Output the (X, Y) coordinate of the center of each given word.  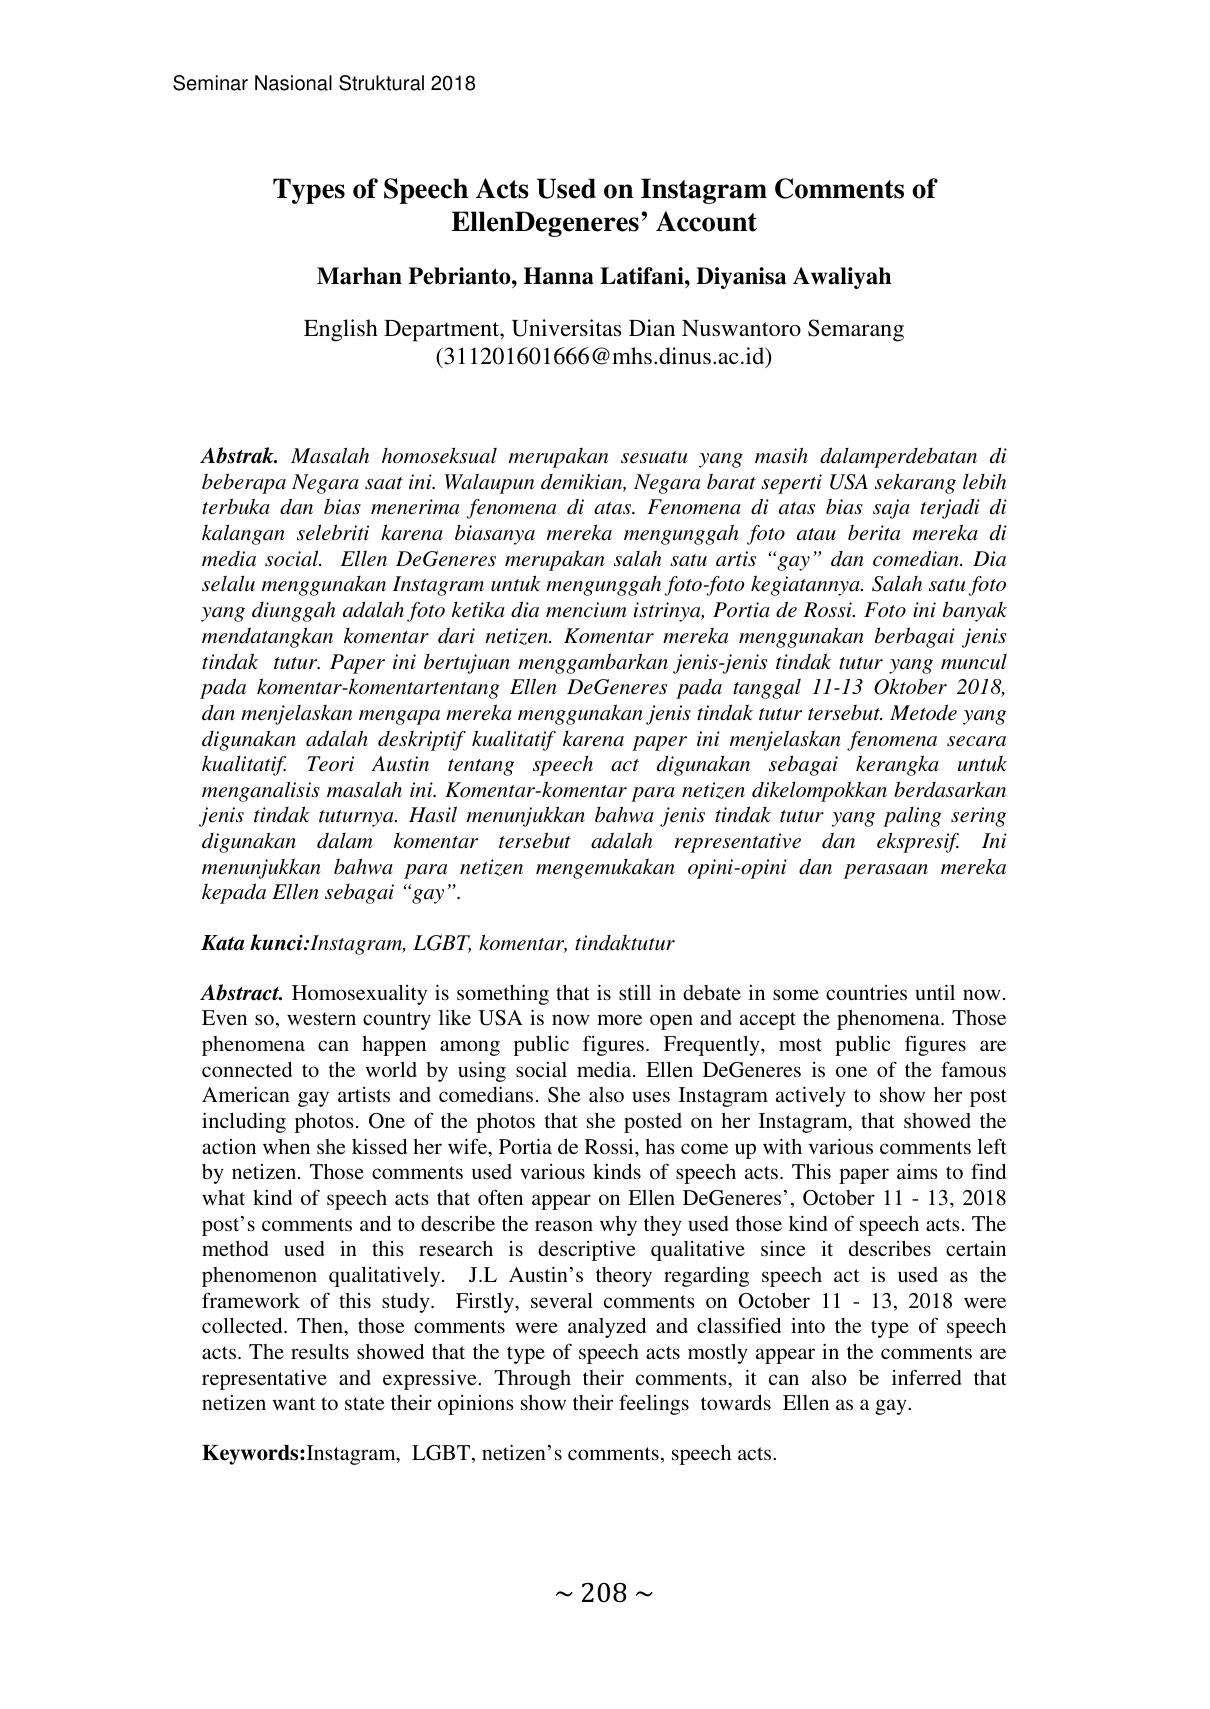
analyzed (607, 1328)
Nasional (293, 83)
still (635, 992)
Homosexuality (359, 995)
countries (866, 992)
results (320, 1351)
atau (816, 534)
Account (706, 221)
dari (456, 635)
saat (384, 483)
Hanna (559, 276)
